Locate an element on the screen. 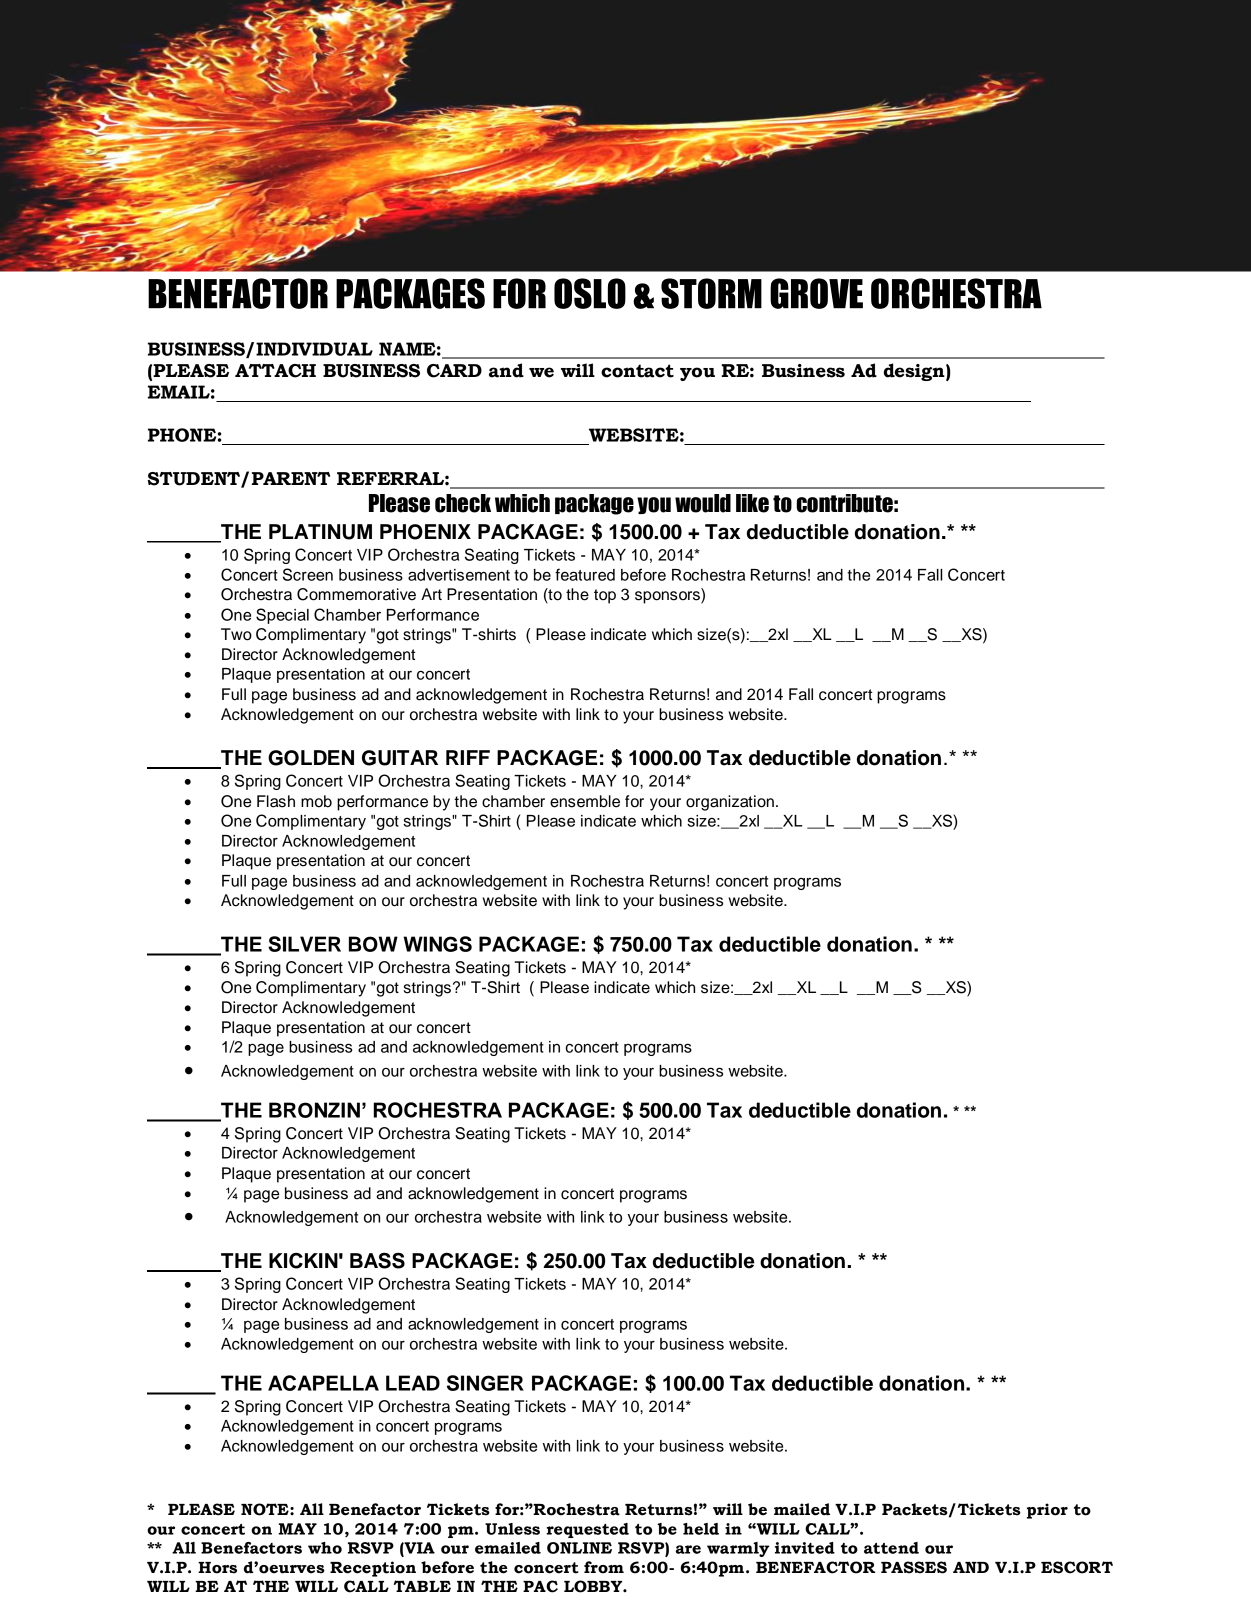 The width and height of the screenshot is (1251, 1619). who is located at coordinates (325, 1548).
